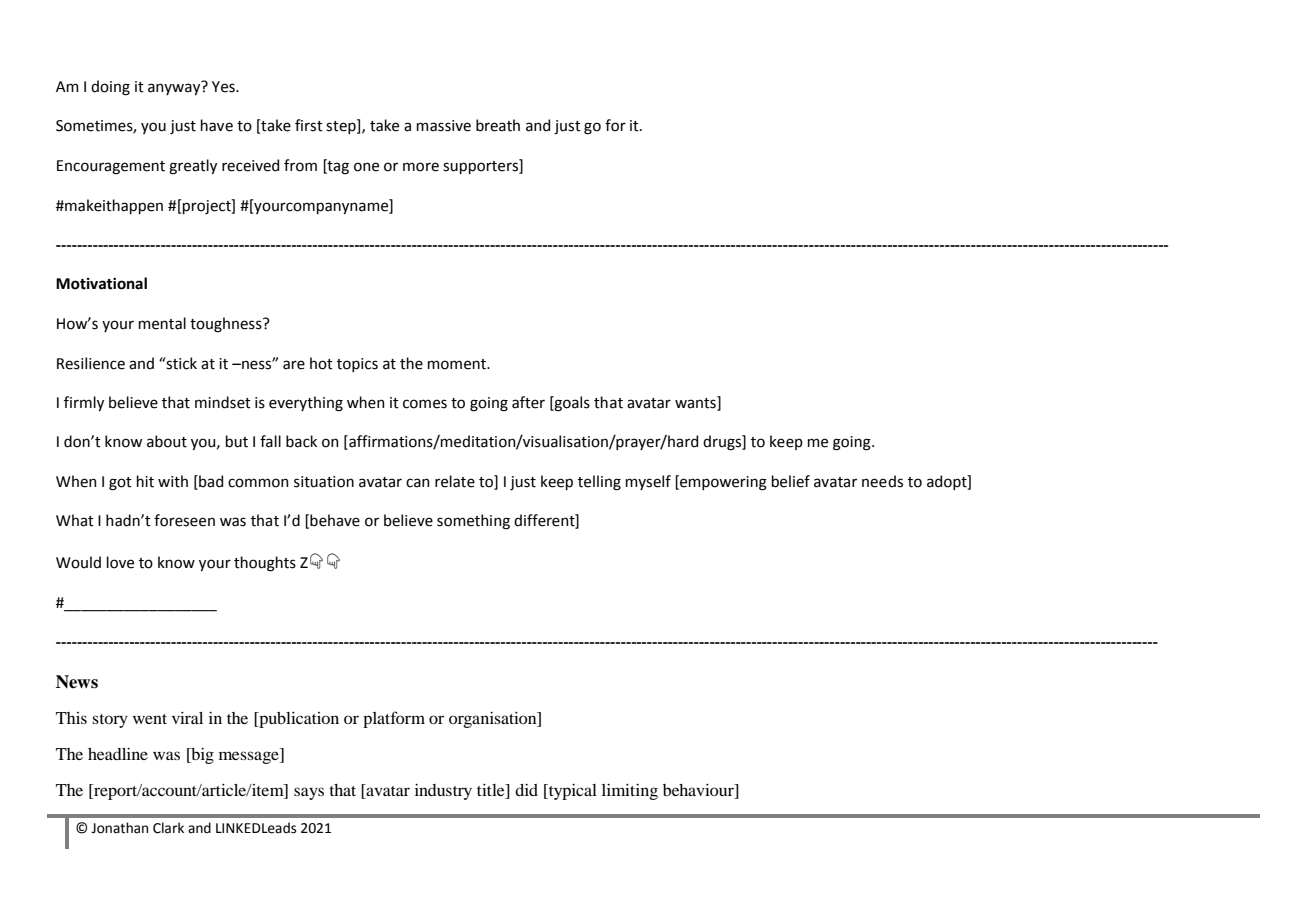 This screenshot has height=924, width=1307. Describe the element at coordinates (791, 481) in the screenshot. I see `belief` at that location.
